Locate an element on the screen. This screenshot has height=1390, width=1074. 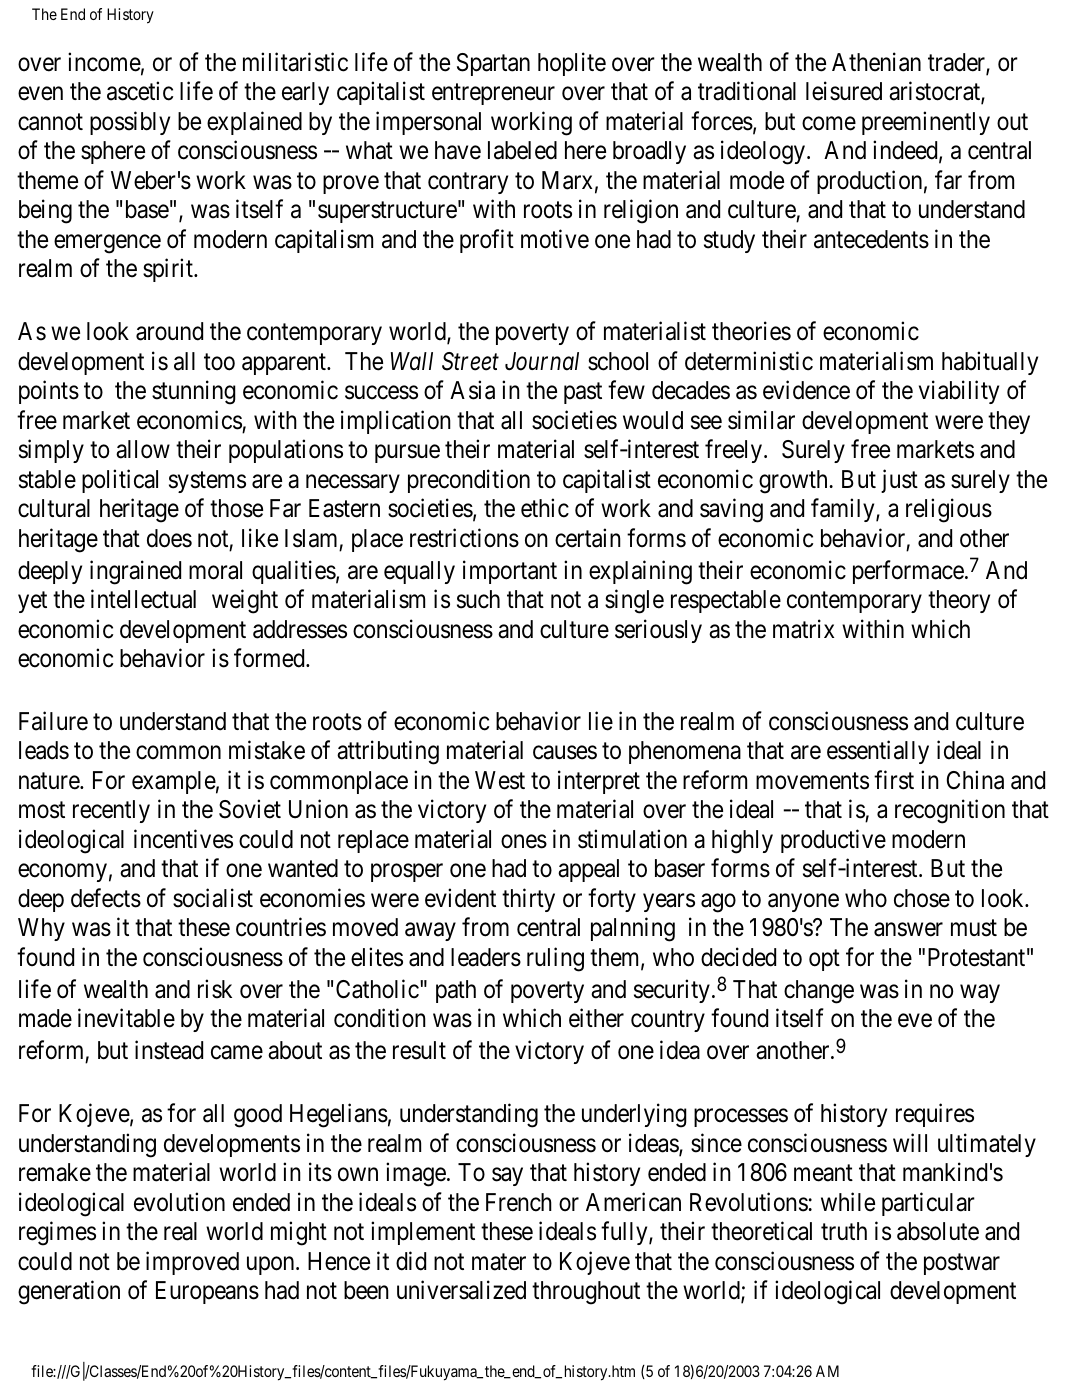
ones is located at coordinates (524, 842).
